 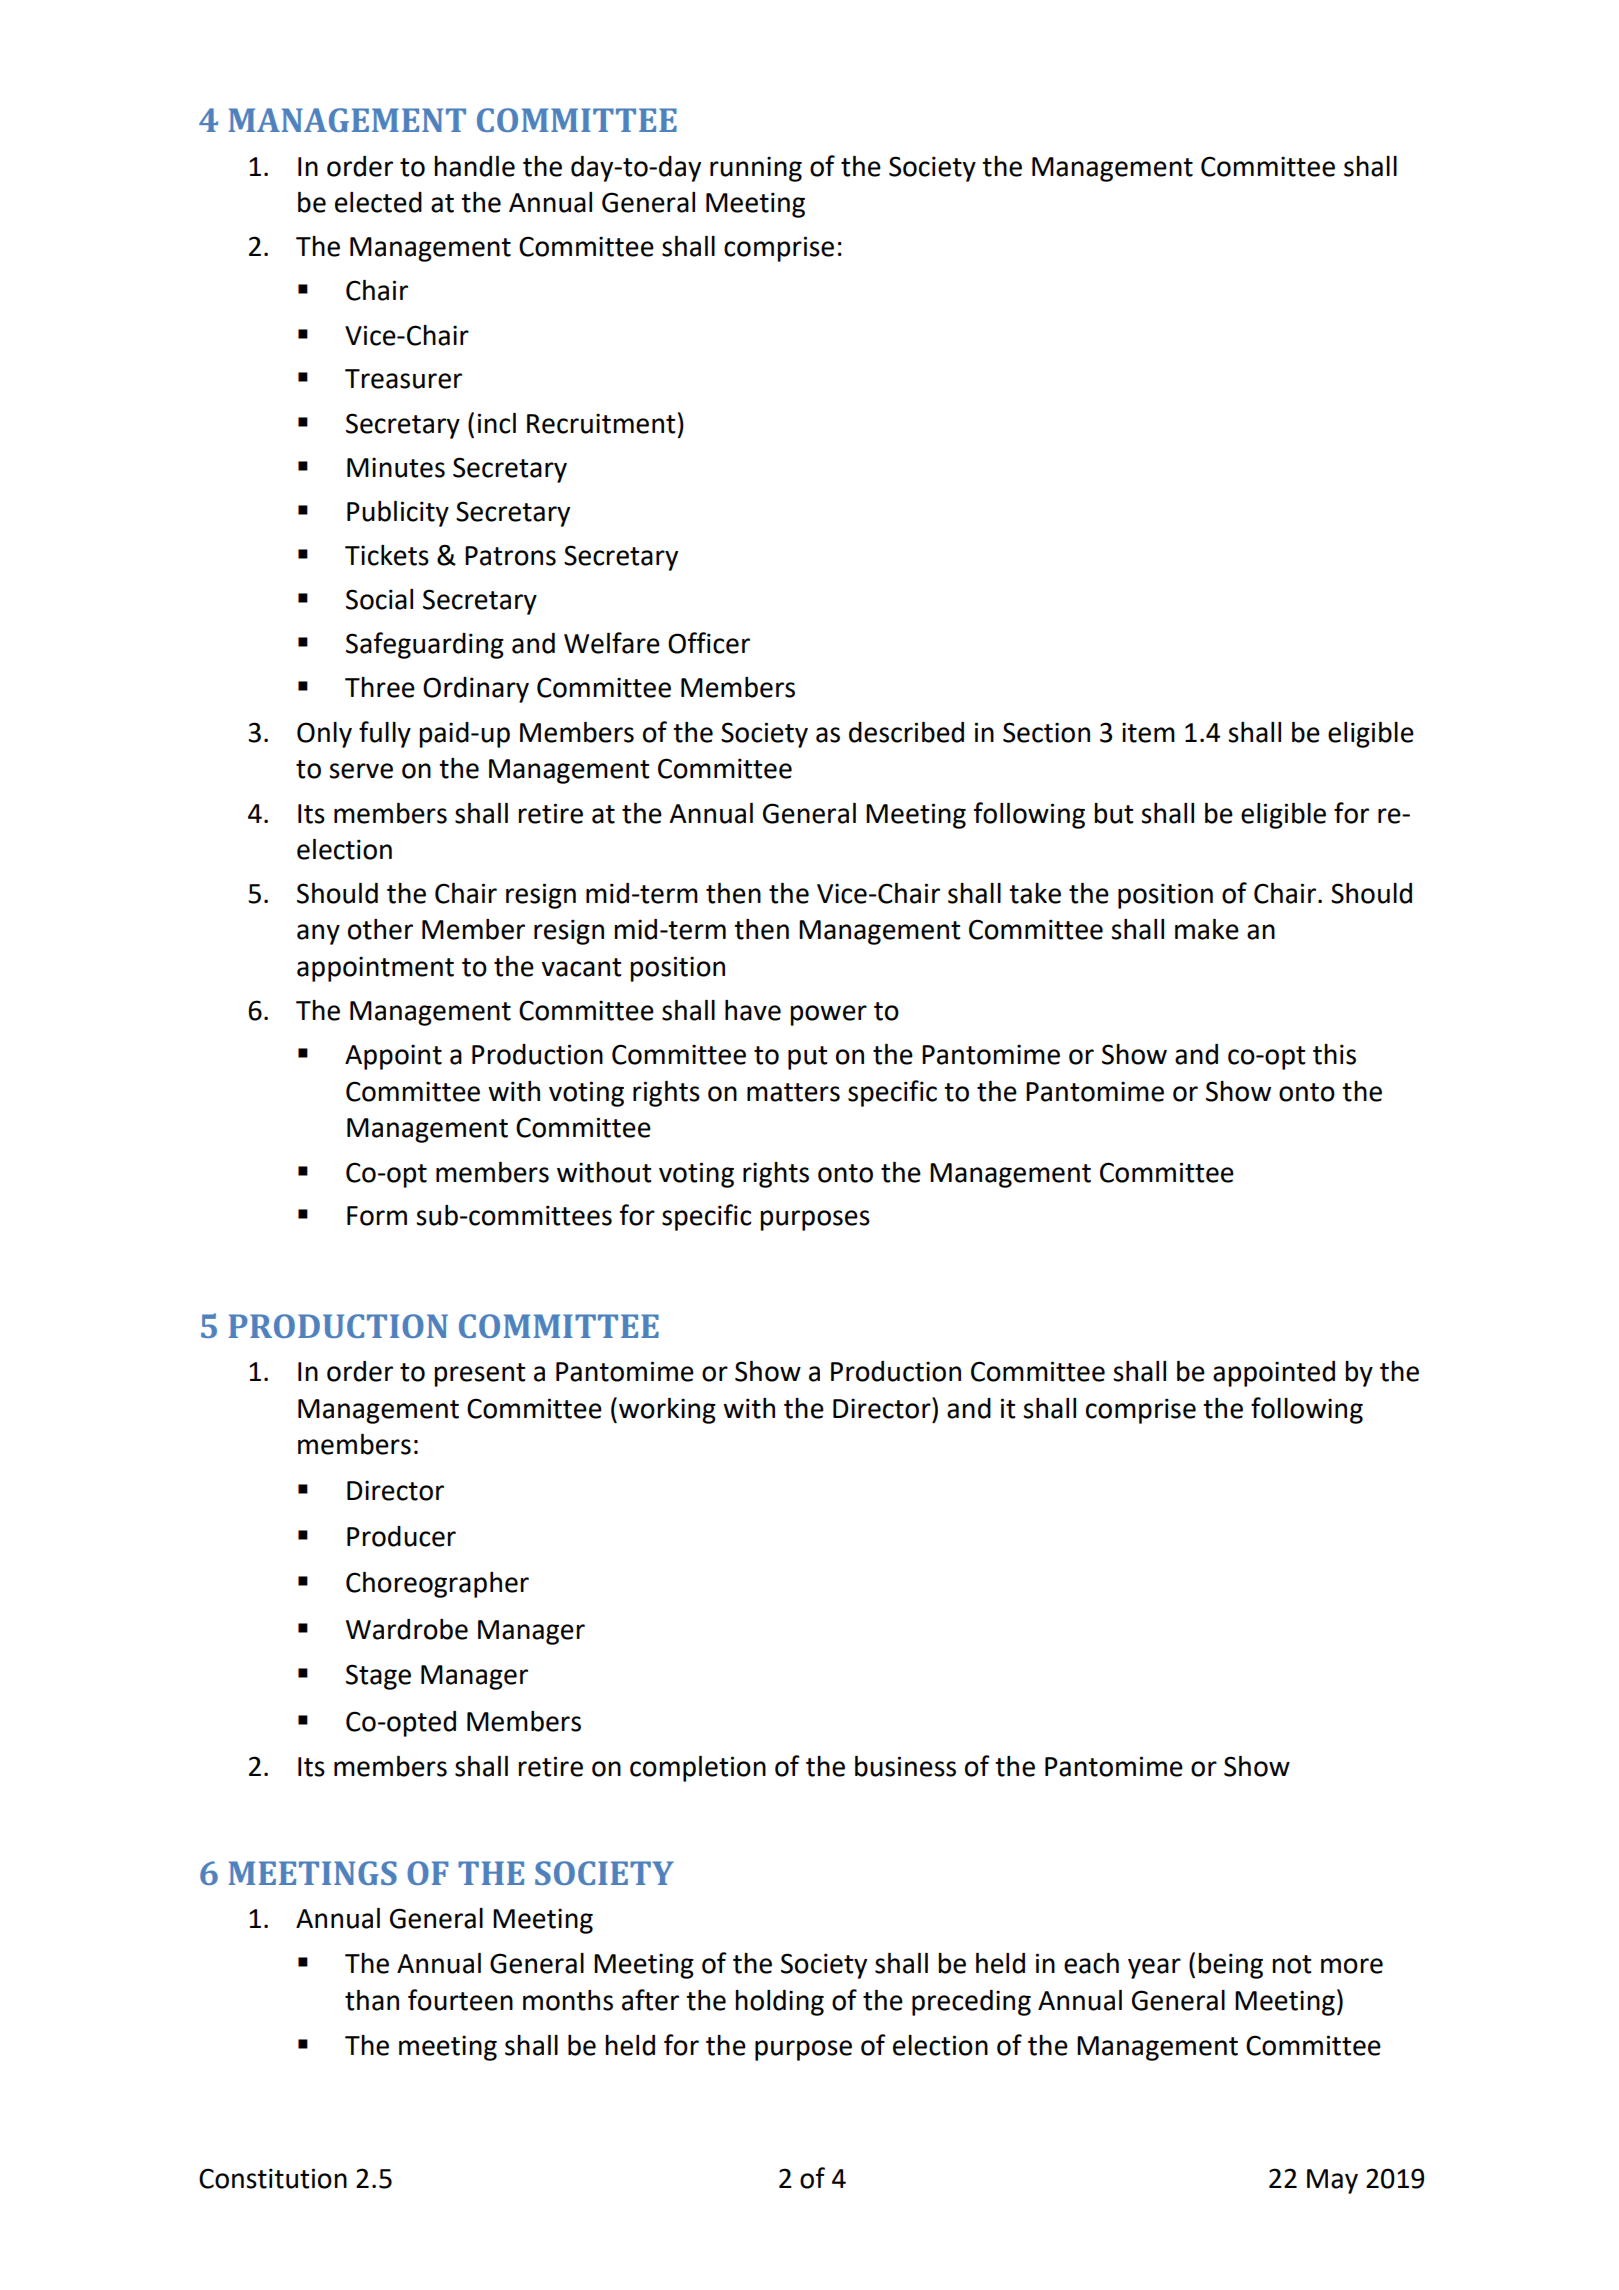 What do you see at coordinates (377, 1216) in the image?
I see `Form` at bounding box center [377, 1216].
